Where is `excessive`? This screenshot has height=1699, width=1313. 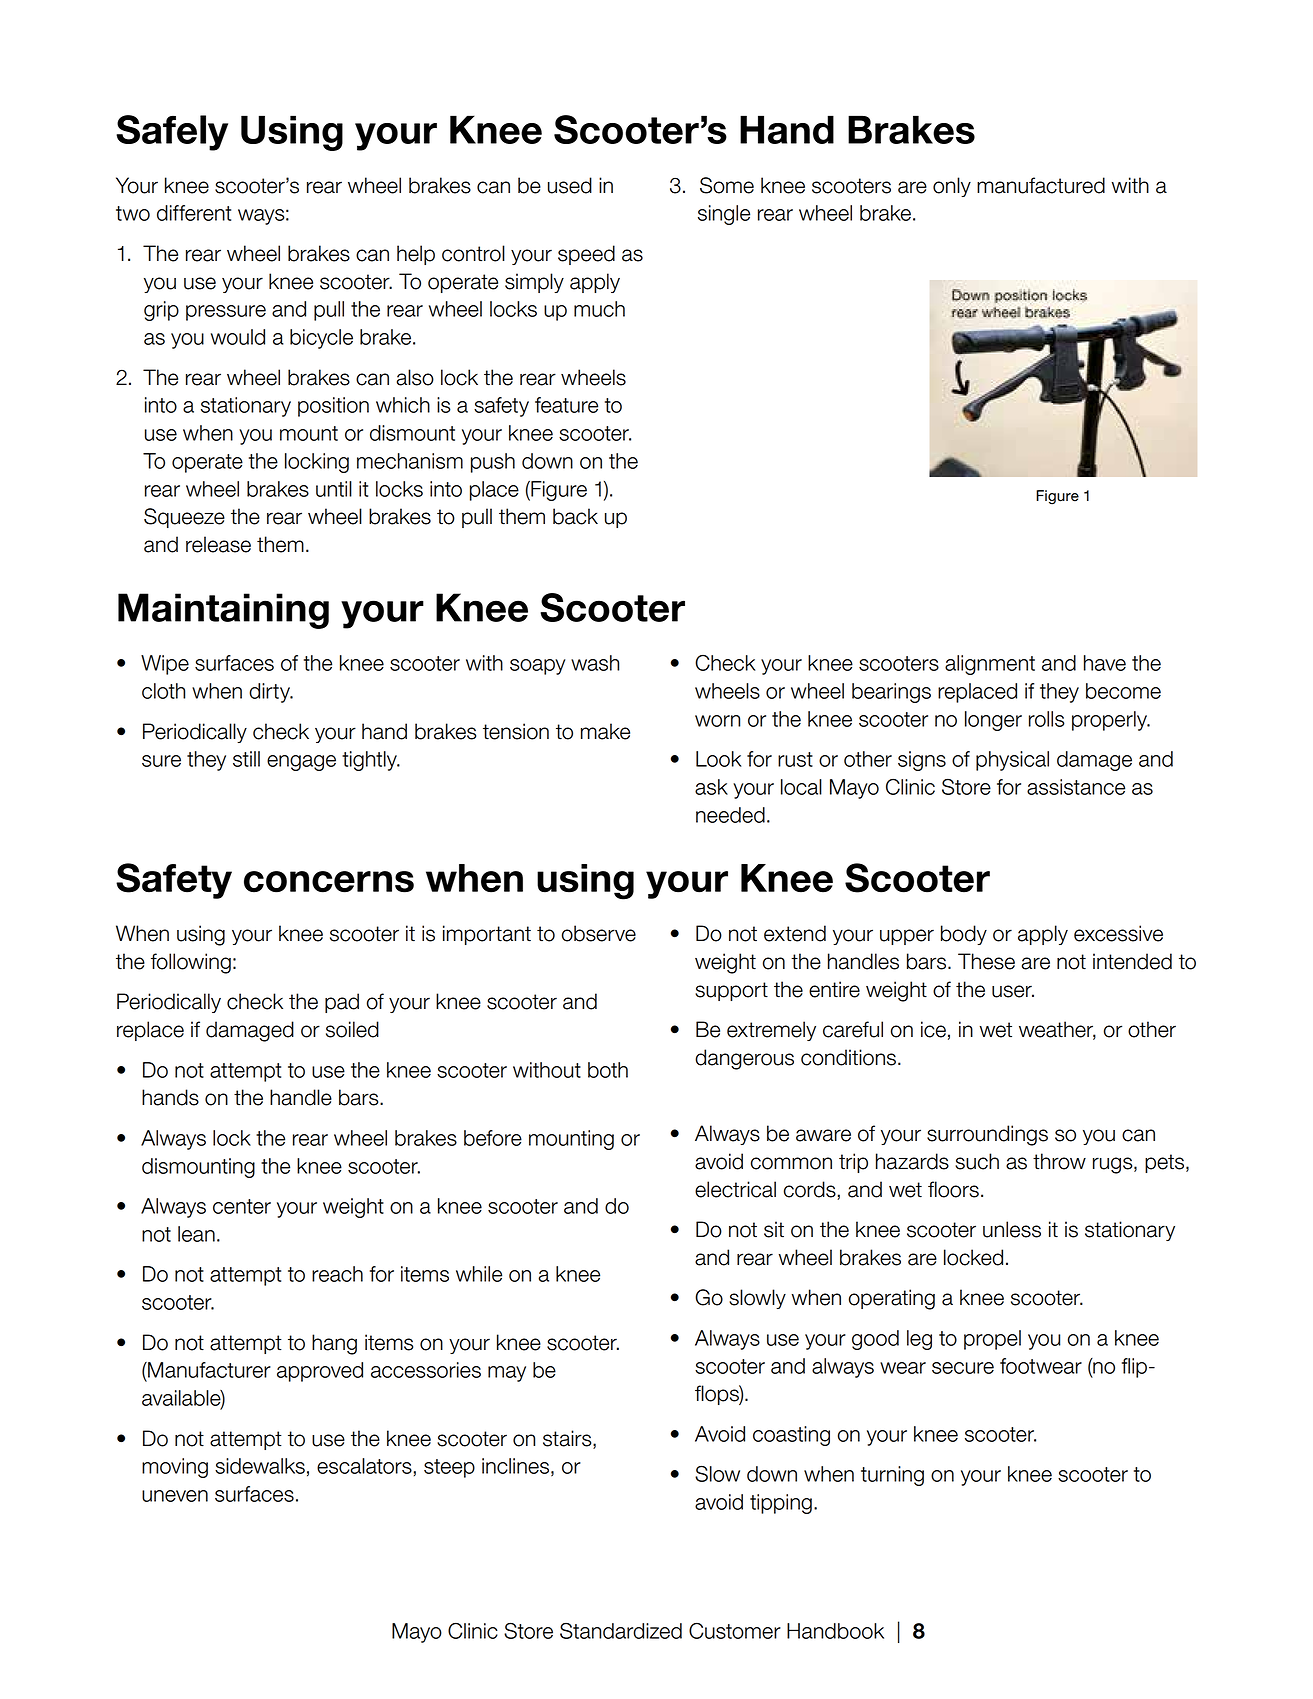 excessive is located at coordinates (1118, 933).
